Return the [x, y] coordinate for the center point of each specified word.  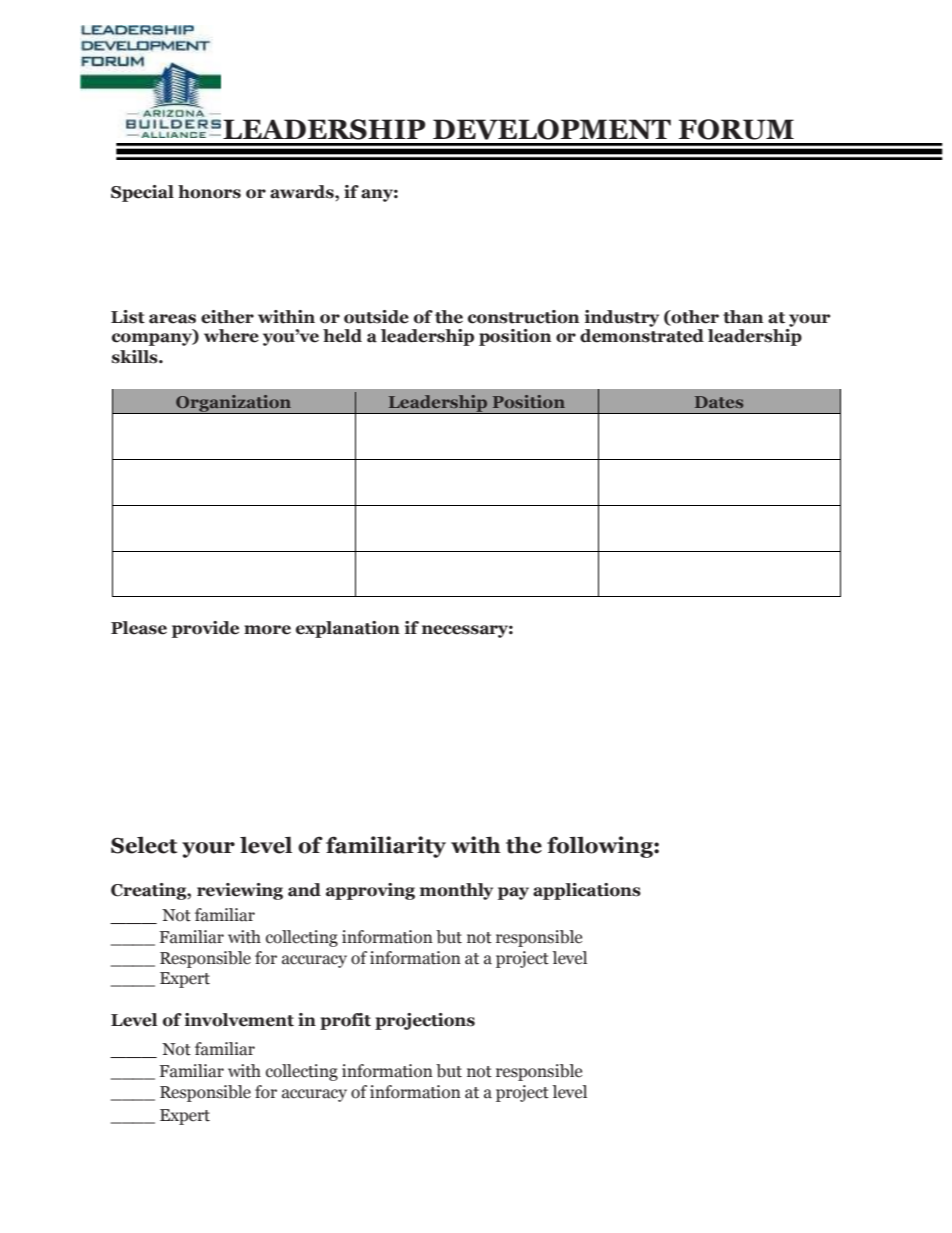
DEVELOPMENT [552, 129]
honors [209, 192]
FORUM [736, 129]
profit [345, 1021]
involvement [239, 1020]
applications [587, 891]
